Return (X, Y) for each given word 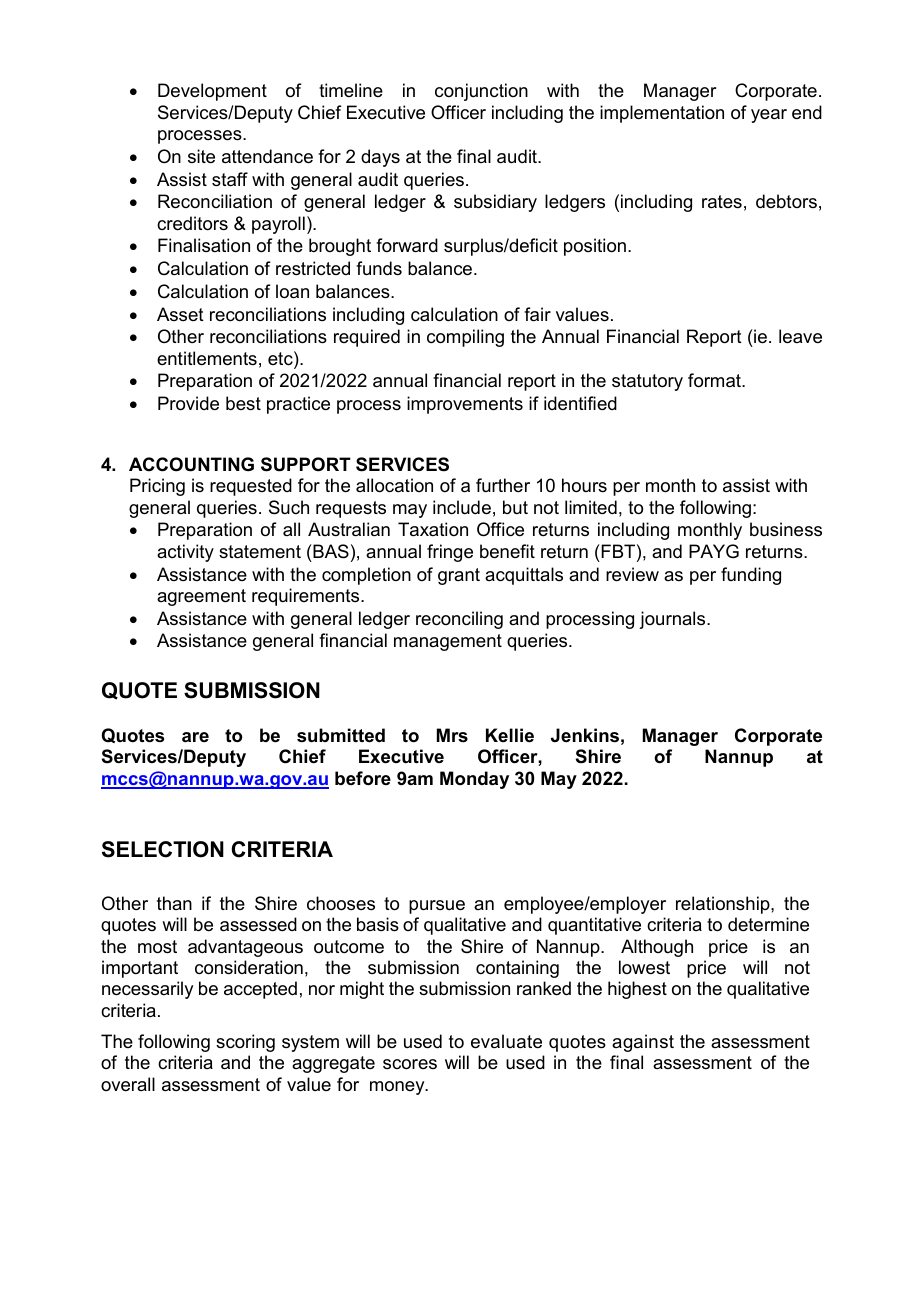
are (195, 737)
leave (800, 336)
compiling (465, 338)
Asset (180, 314)
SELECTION (163, 849)
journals (673, 620)
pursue (437, 907)
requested (251, 487)
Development (212, 92)
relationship (724, 905)
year (769, 116)
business (786, 529)
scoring (245, 1043)
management (448, 642)
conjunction (481, 92)
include (462, 507)
